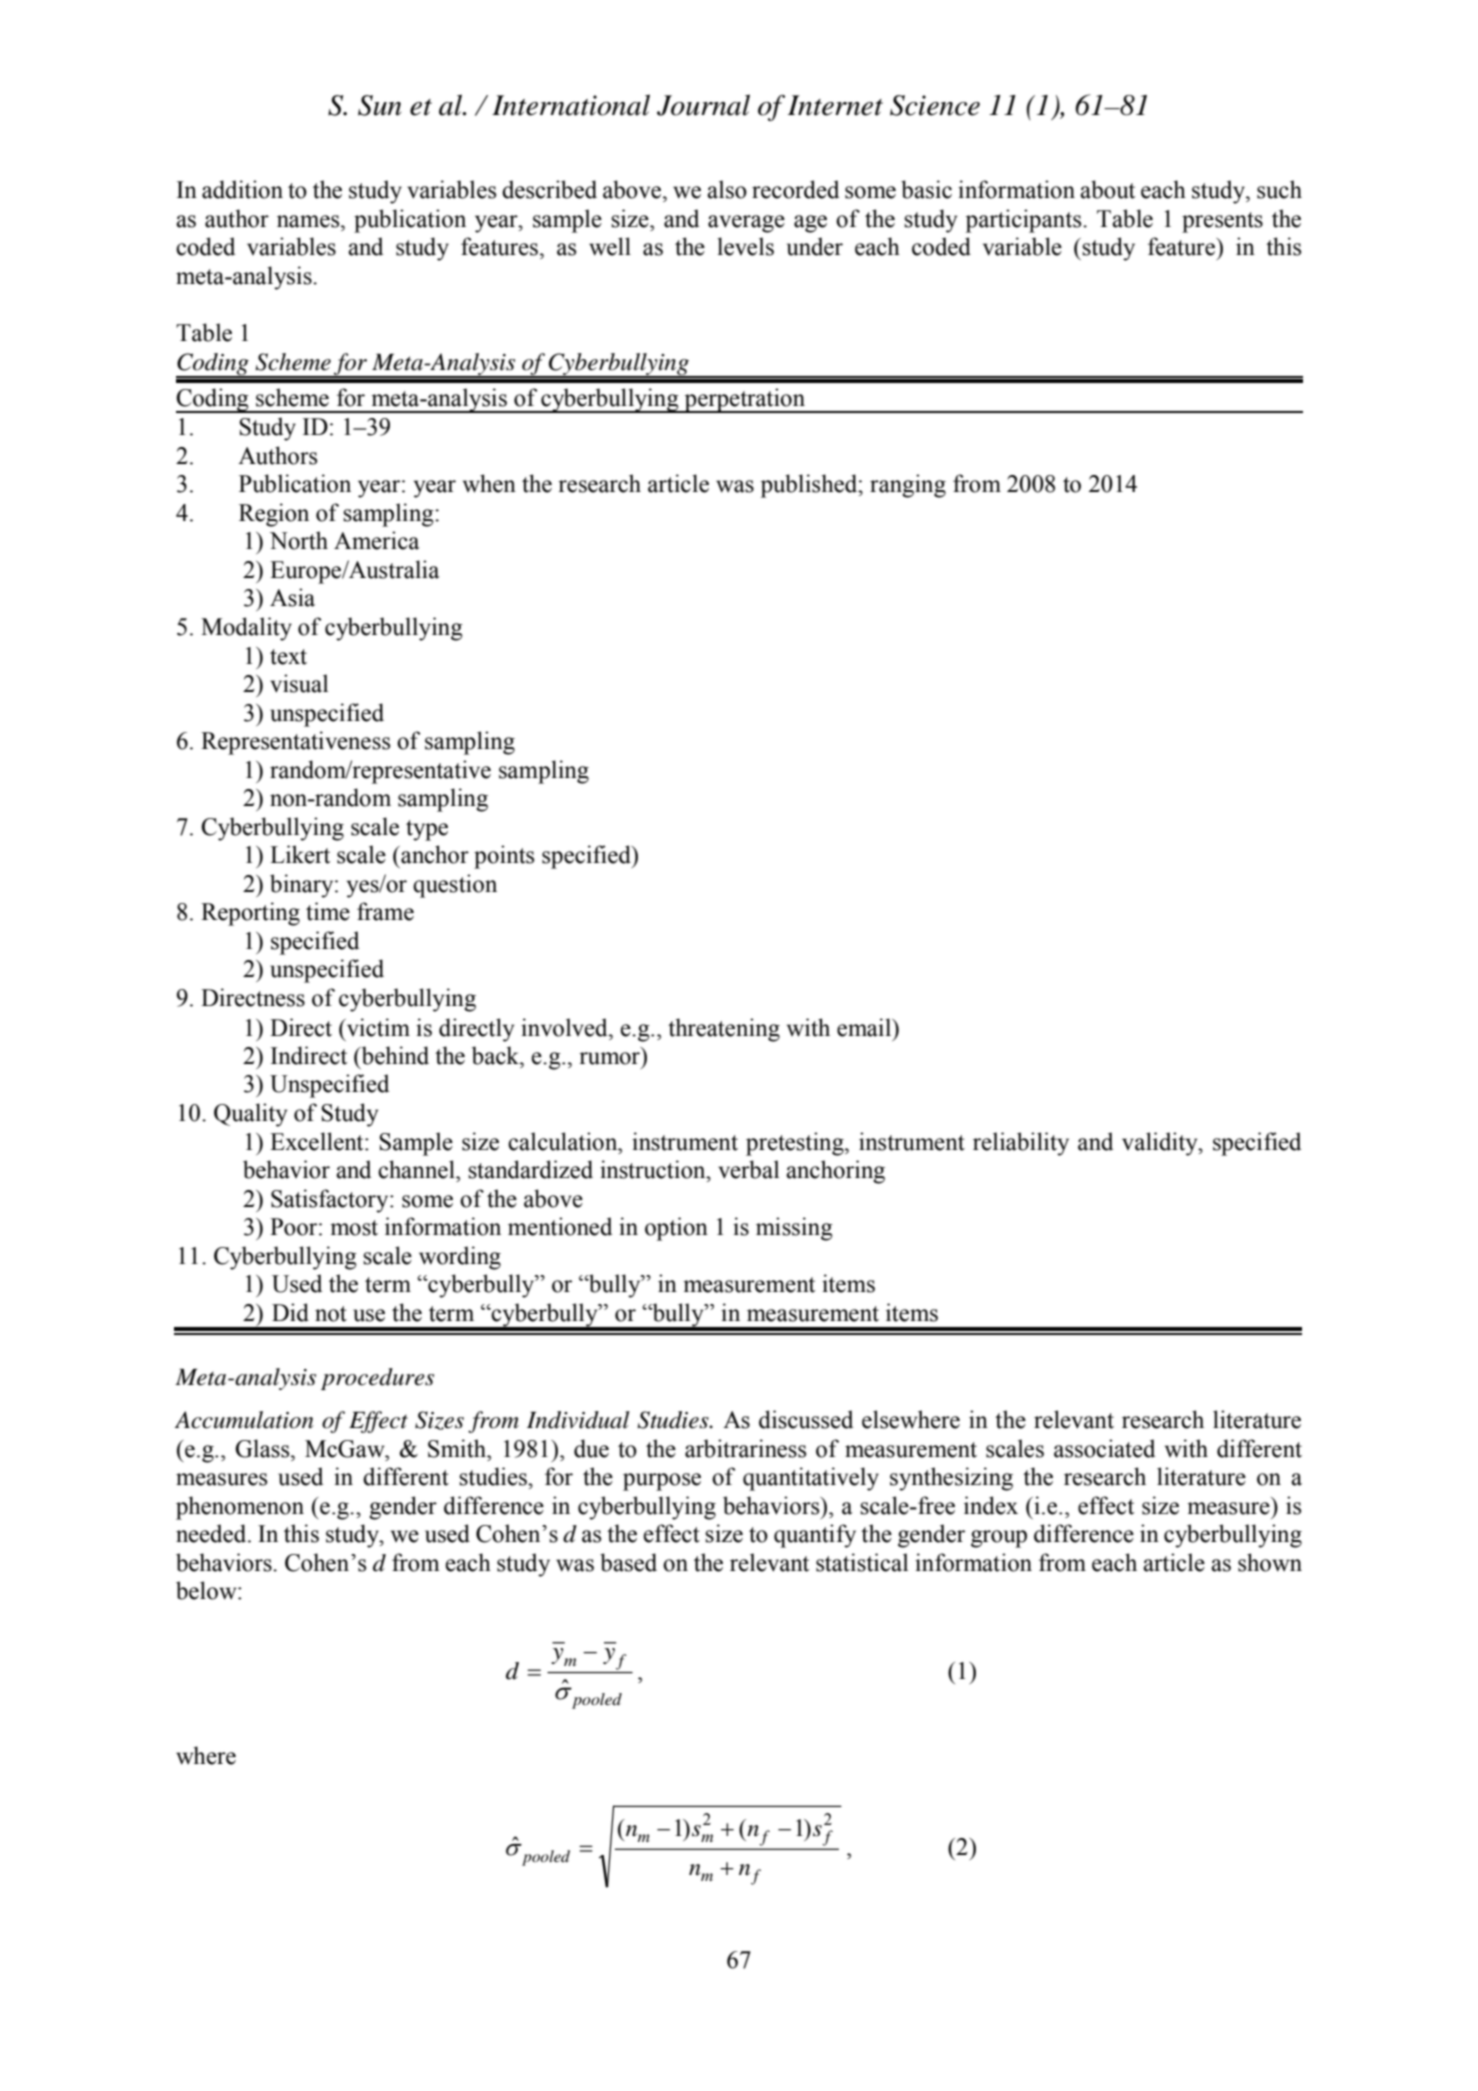 This image has width=1478, height=2091. Describe the element at coordinates (815, 1536) in the image. I see `quantify` at that location.
